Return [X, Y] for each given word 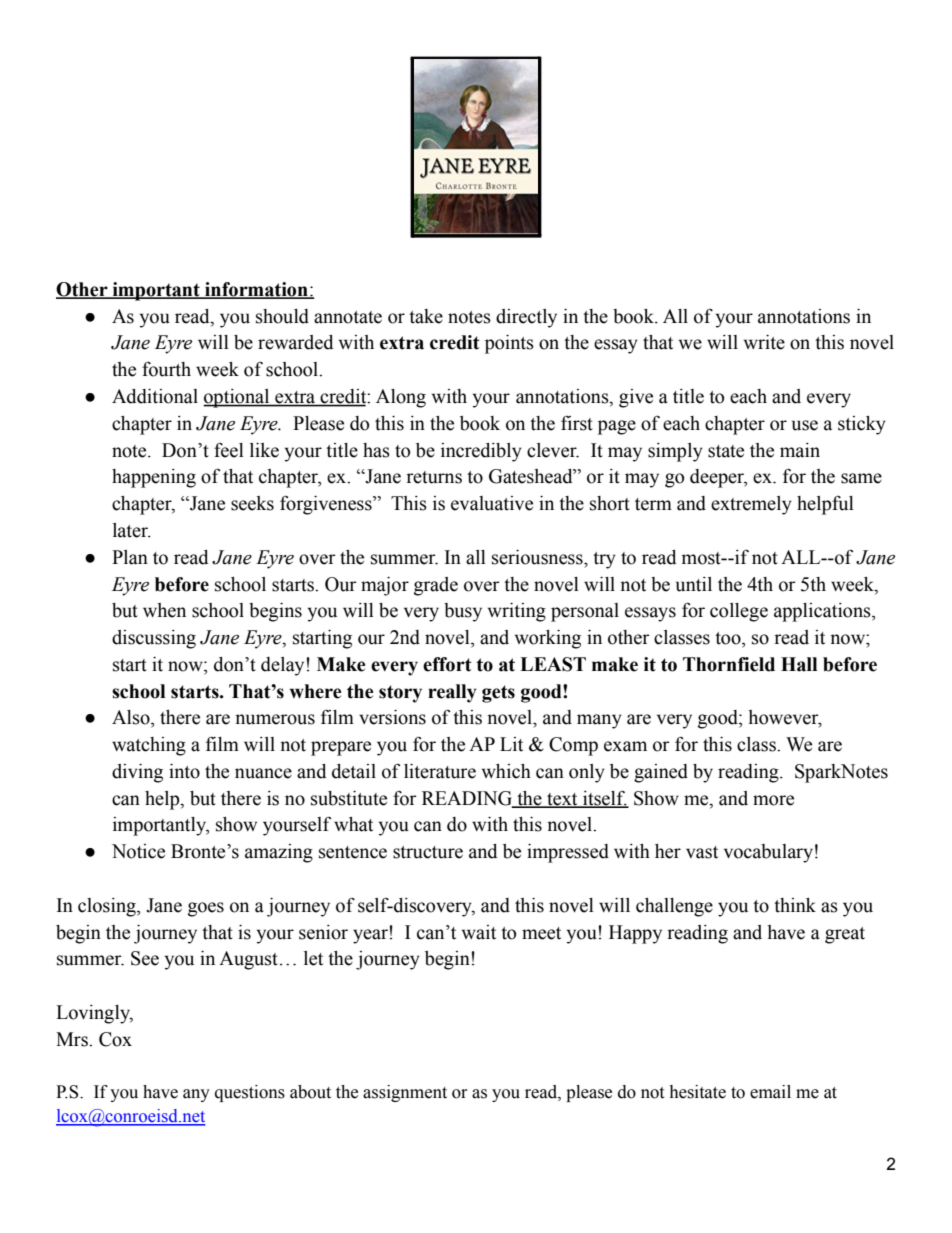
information [256, 290]
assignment [405, 1093]
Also [132, 717]
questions [250, 1093]
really [452, 693]
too [729, 638]
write [764, 342]
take [426, 316]
